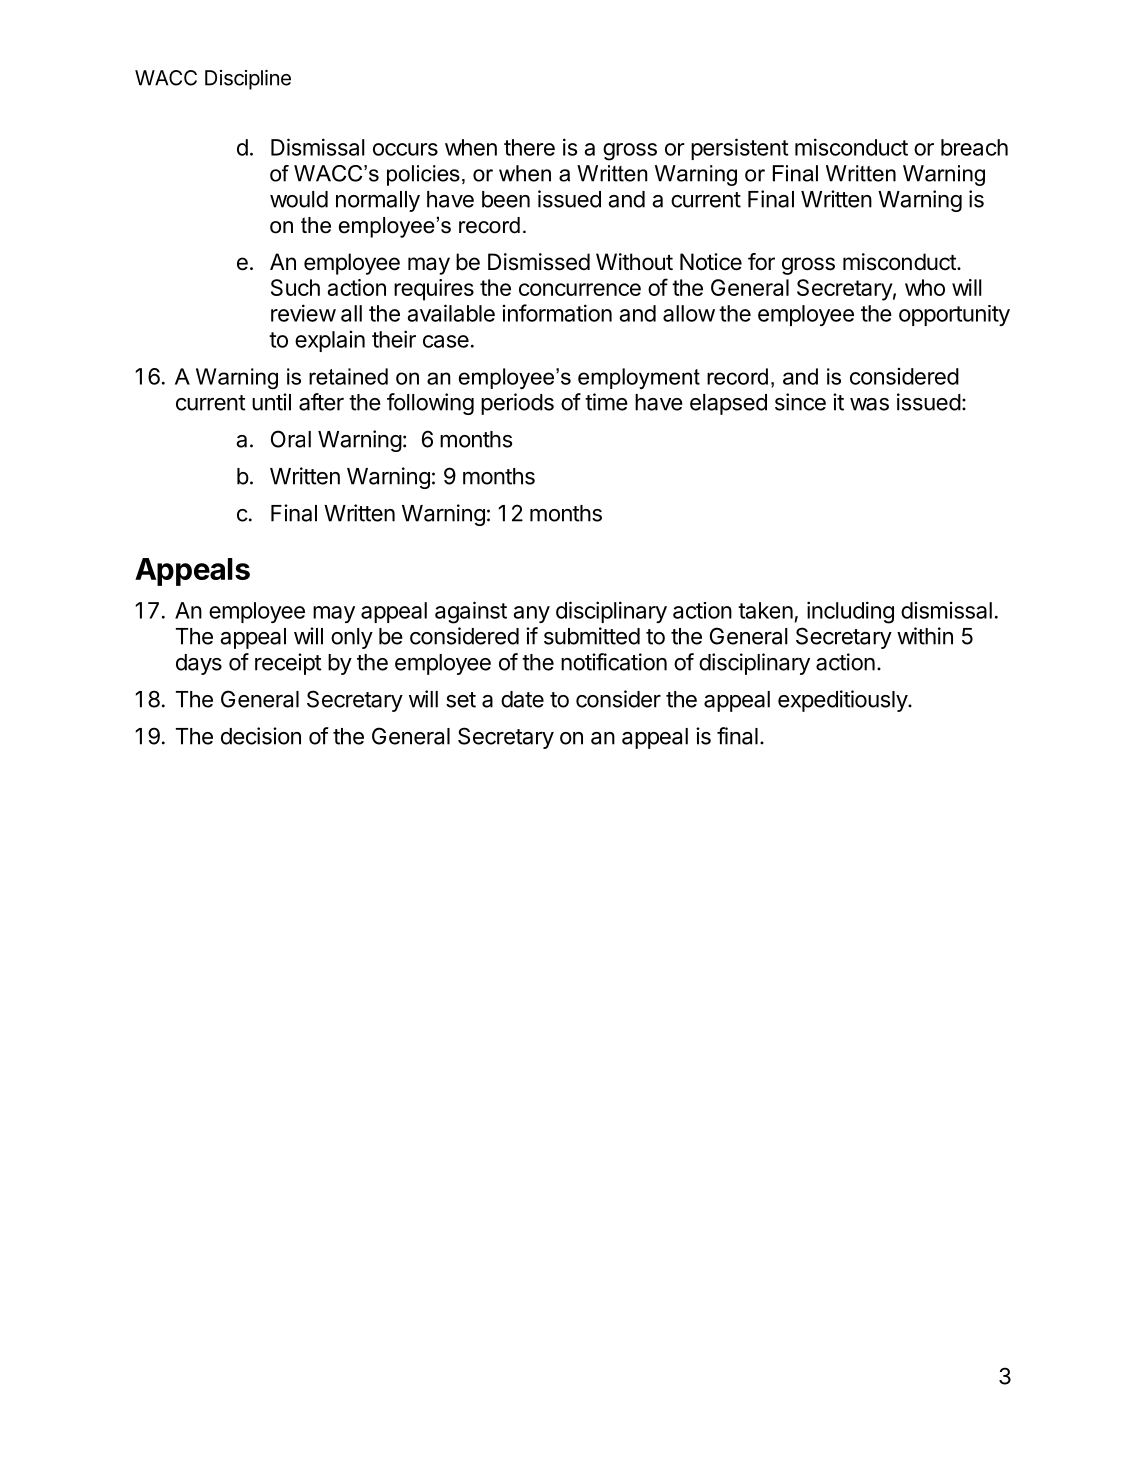  What do you see at coordinates (299, 199) in the document?
I see `would` at bounding box center [299, 199].
